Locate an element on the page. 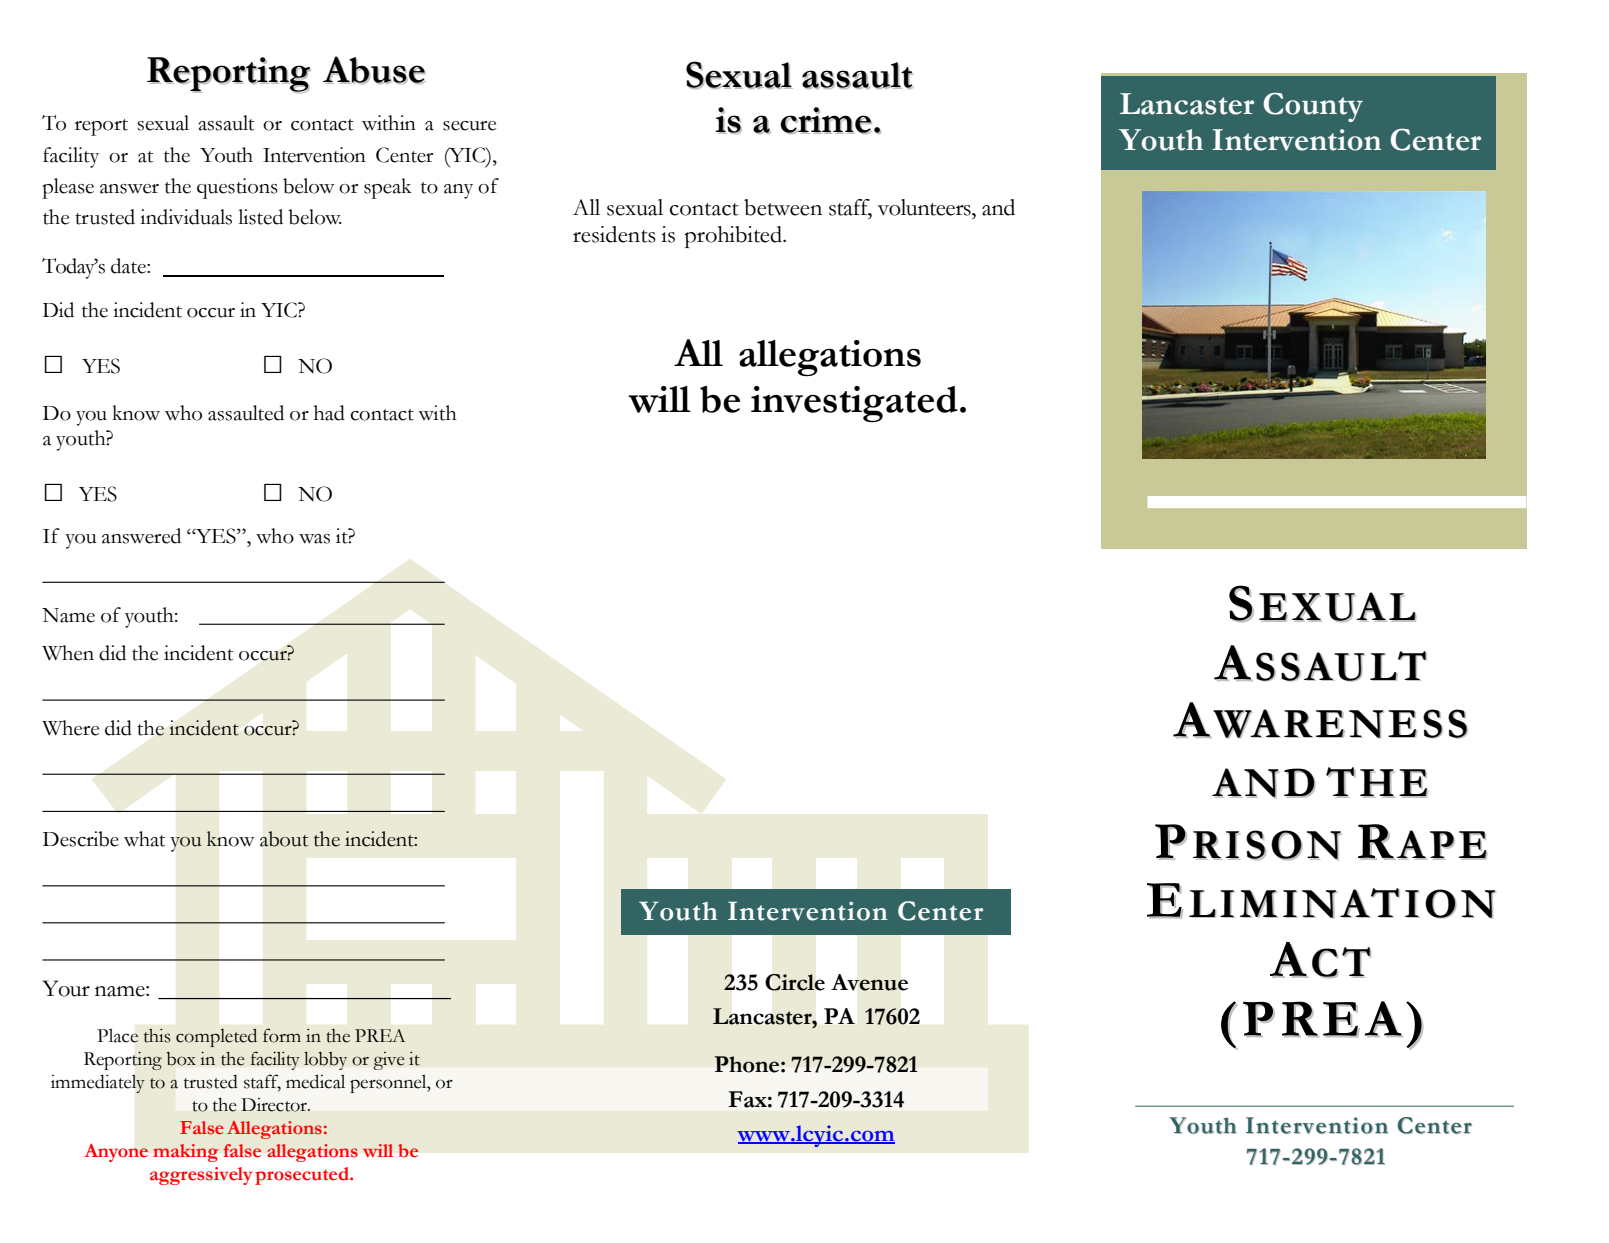  Director is located at coordinates (275, 1105).
